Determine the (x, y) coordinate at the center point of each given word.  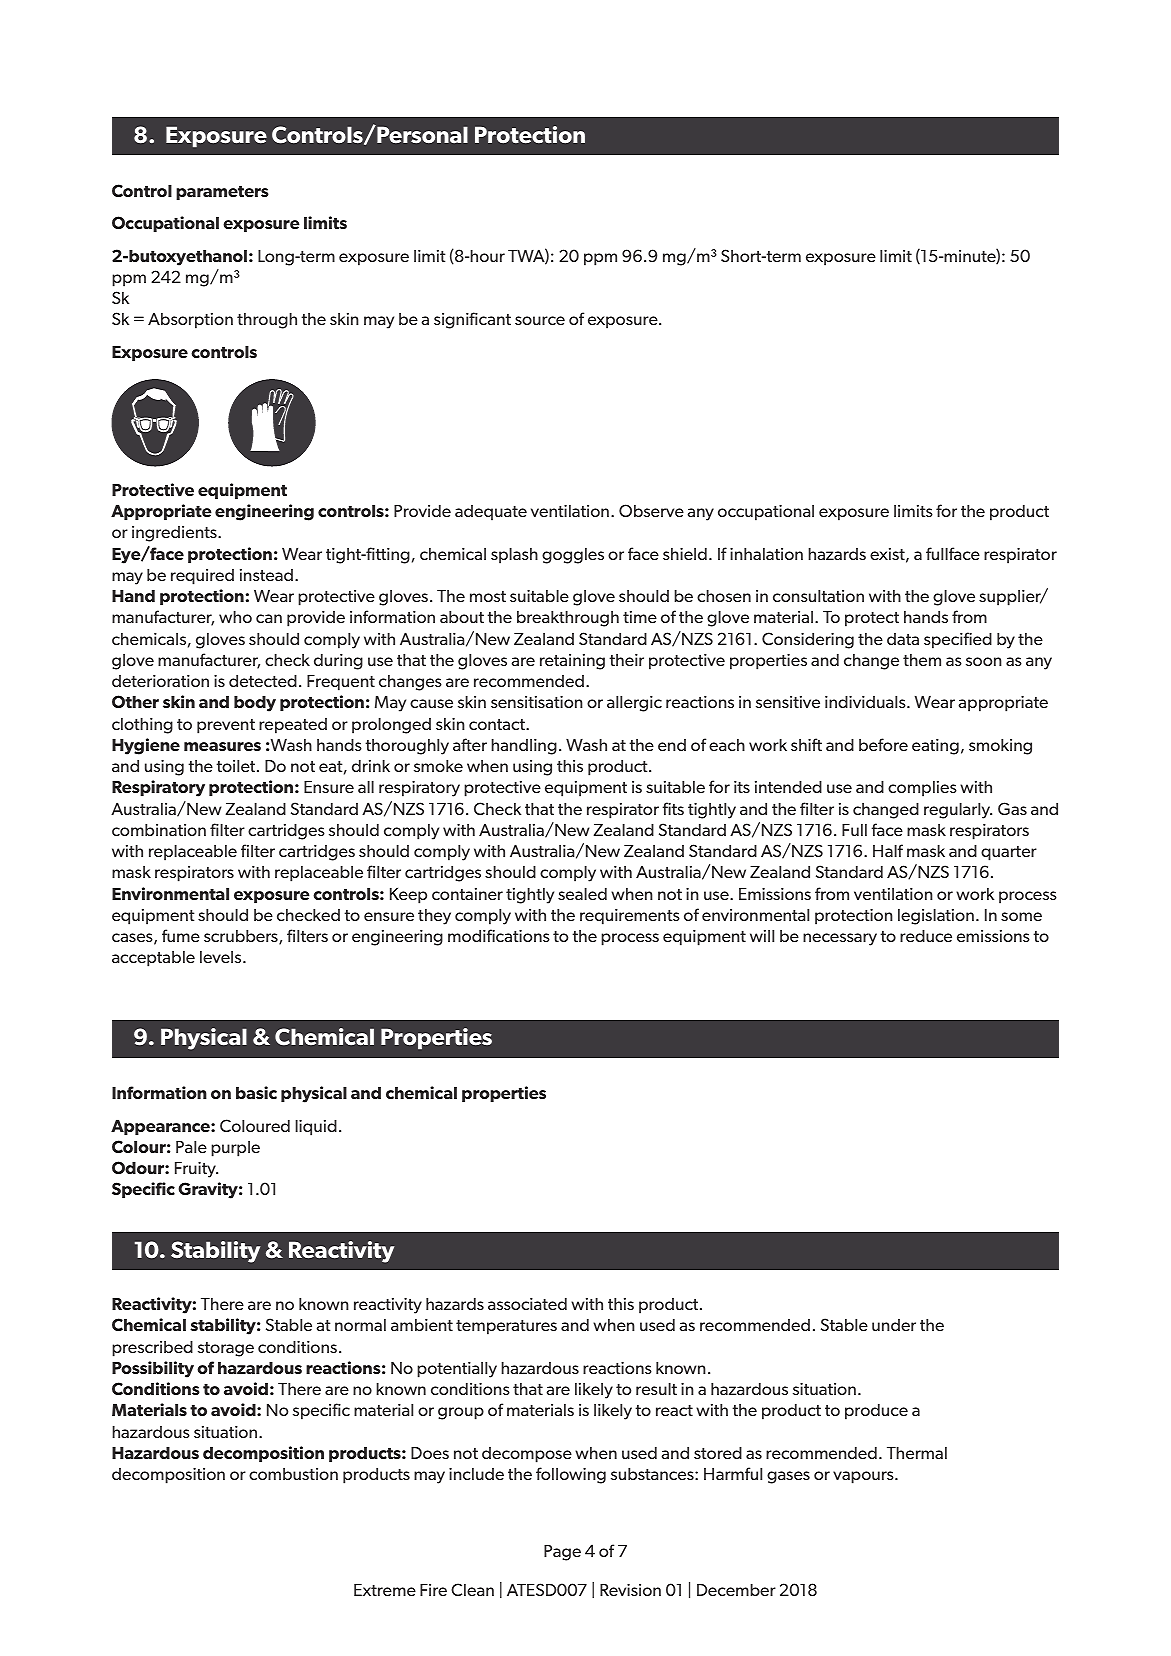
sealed (582, 894)
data (903, 639)
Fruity (196, 1170)
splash (514, 556)
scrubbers (242, 937)
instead (266, 575)
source (540, 320)
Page (562, 1553)
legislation (936, 917)
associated (527, 1304)
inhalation (766, 554)
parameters (222, 193)
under (894, 1325)
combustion (293, 1474)
